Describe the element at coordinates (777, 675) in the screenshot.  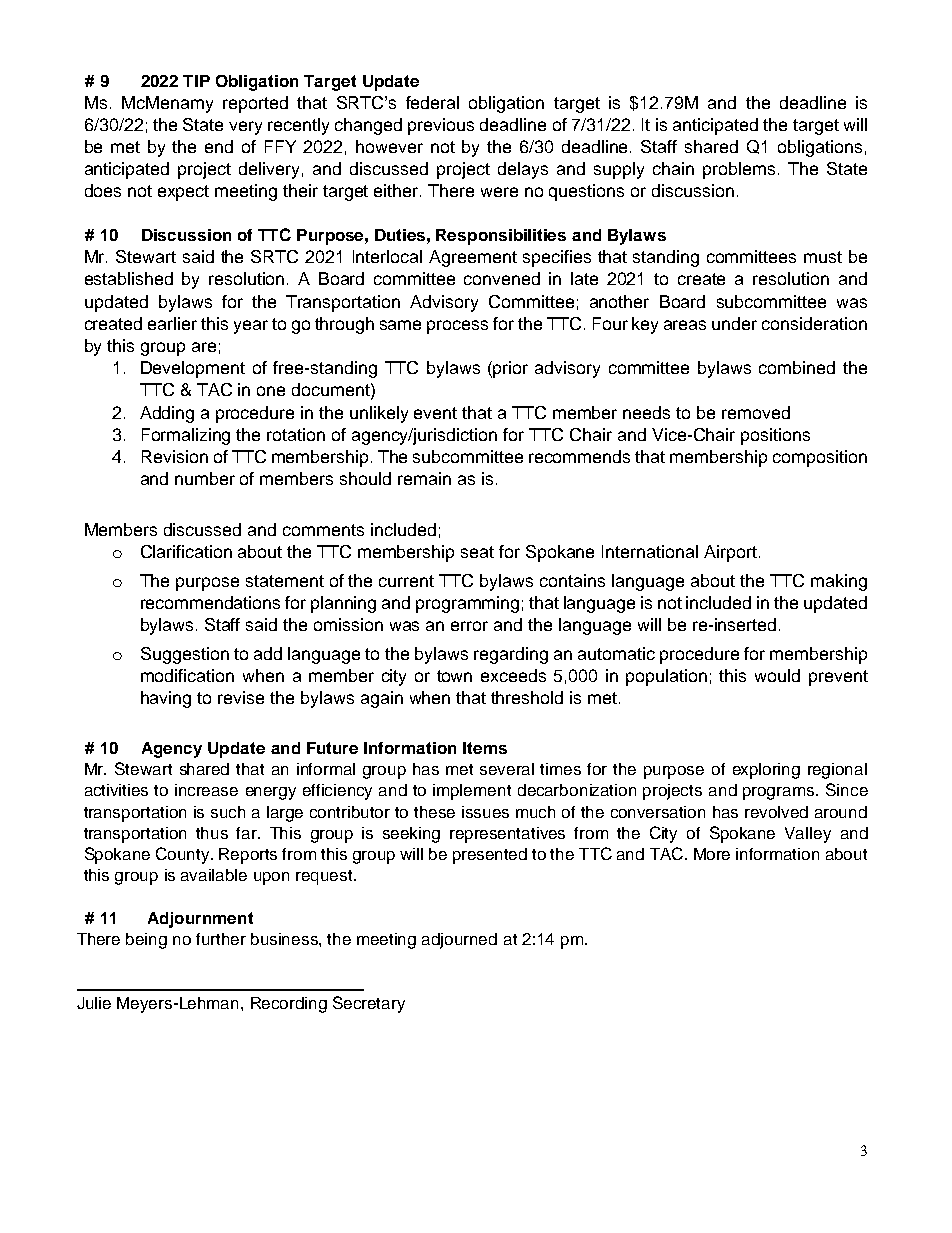
I see `would` at that location.
